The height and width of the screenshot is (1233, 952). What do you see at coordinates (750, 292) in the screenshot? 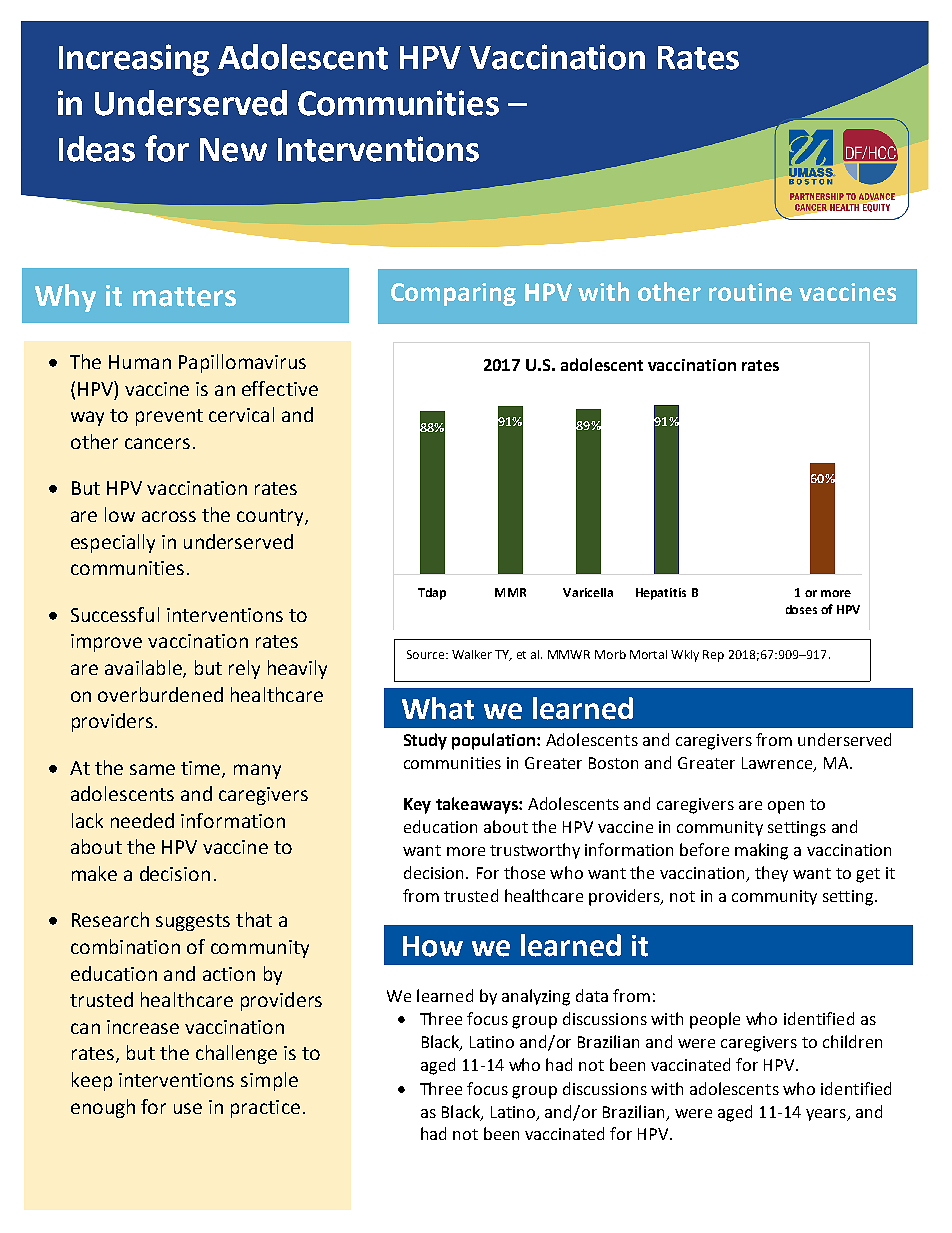
I see `routine` at bounding box center [750, 292].
